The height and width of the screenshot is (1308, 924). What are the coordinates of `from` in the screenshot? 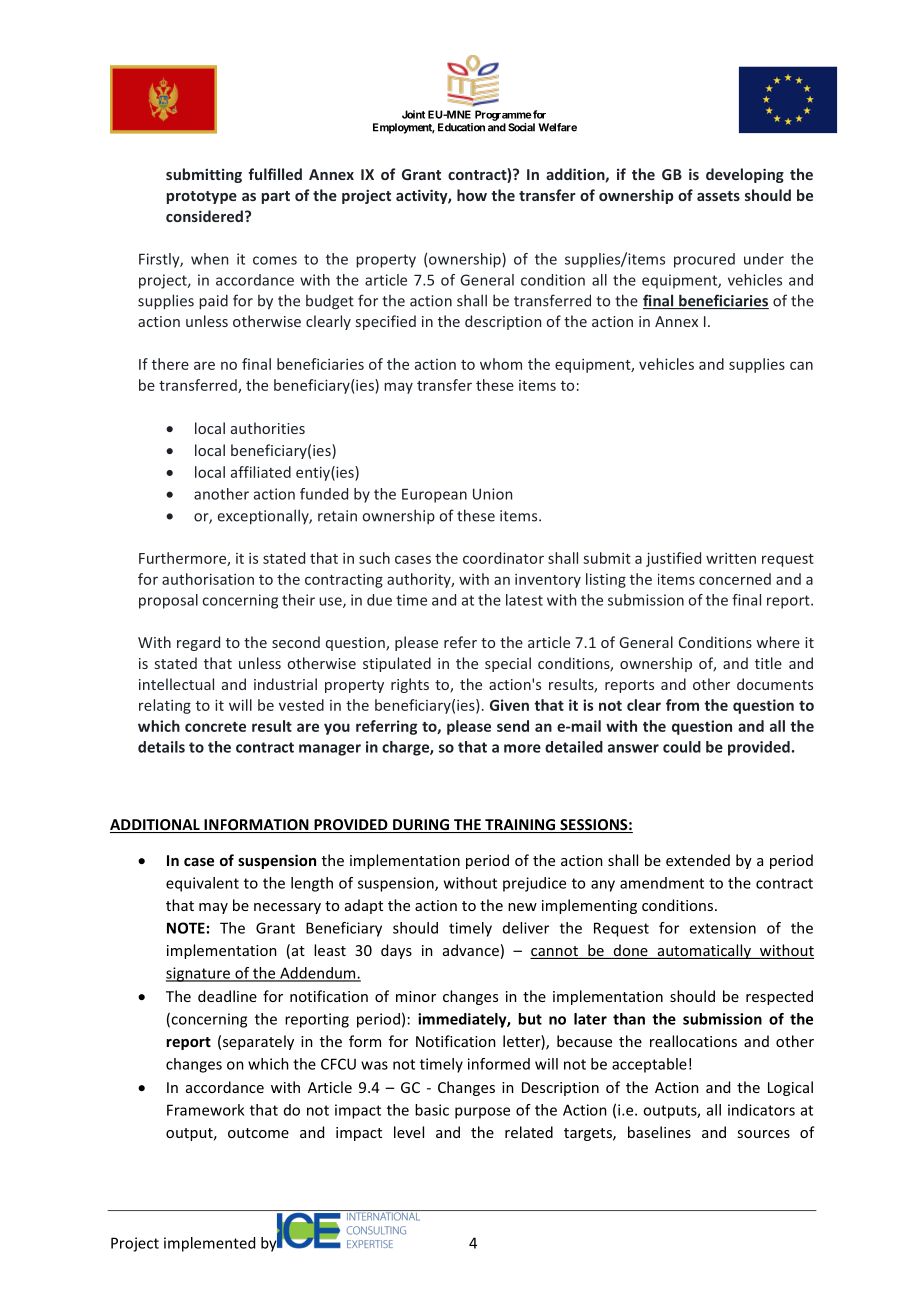 It's located at (682, 705).
